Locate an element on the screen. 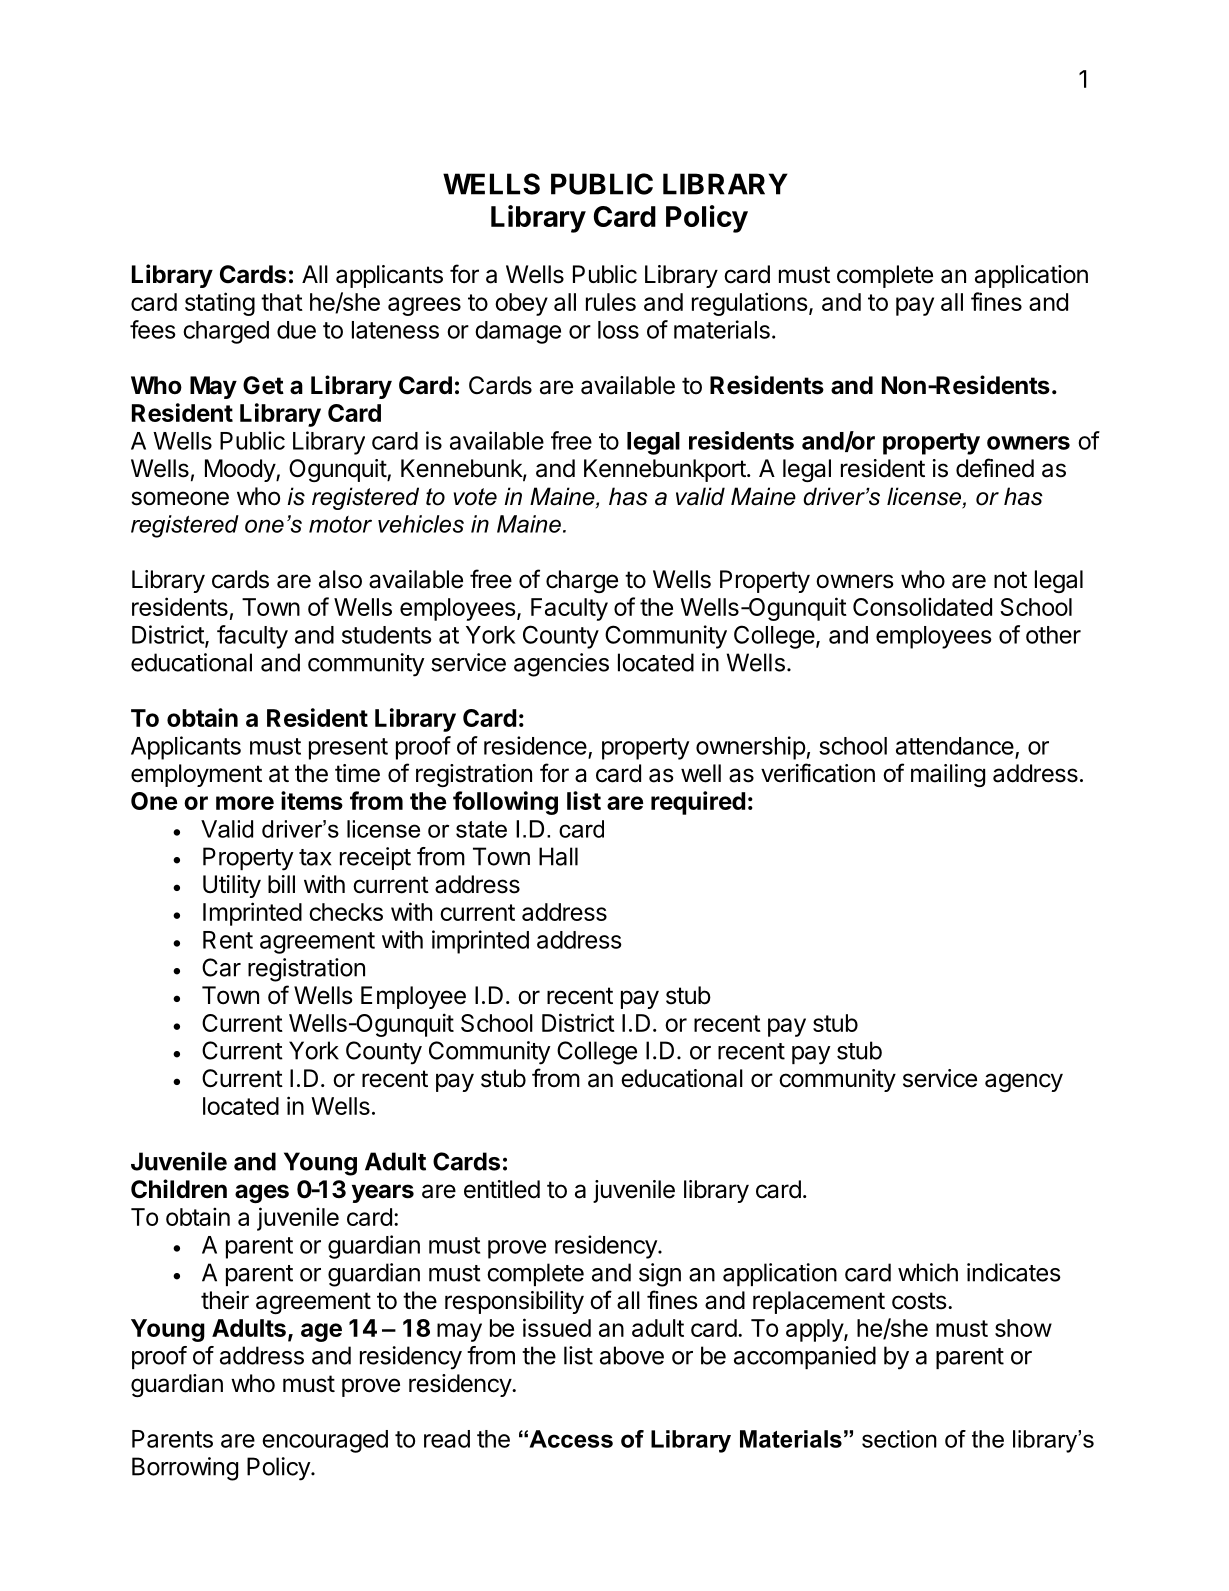 The width and height of the screenshot is (1229, 1591). entitled is located at coordinates (502, 1189).
